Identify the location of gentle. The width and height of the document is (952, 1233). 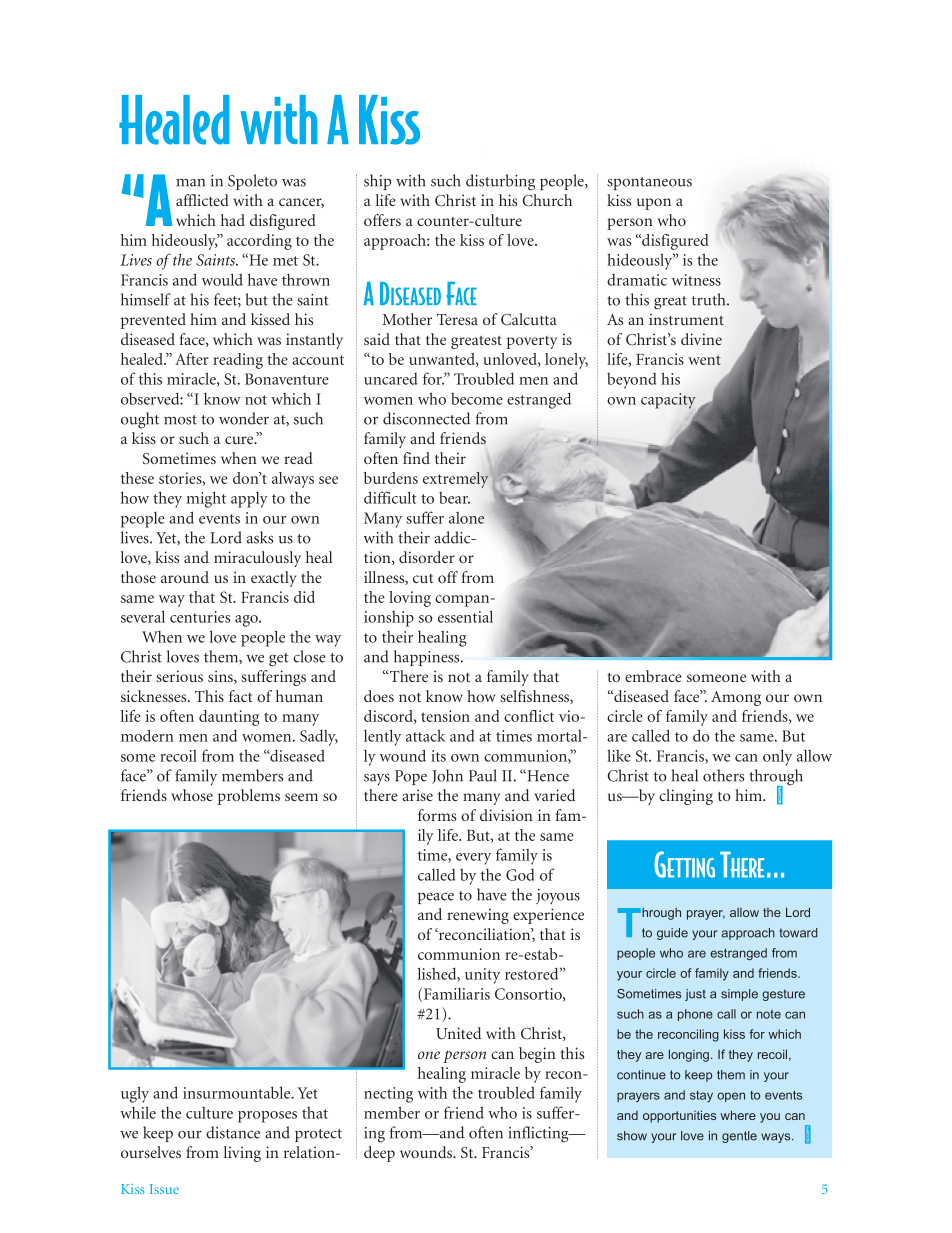
(739, 1137).
